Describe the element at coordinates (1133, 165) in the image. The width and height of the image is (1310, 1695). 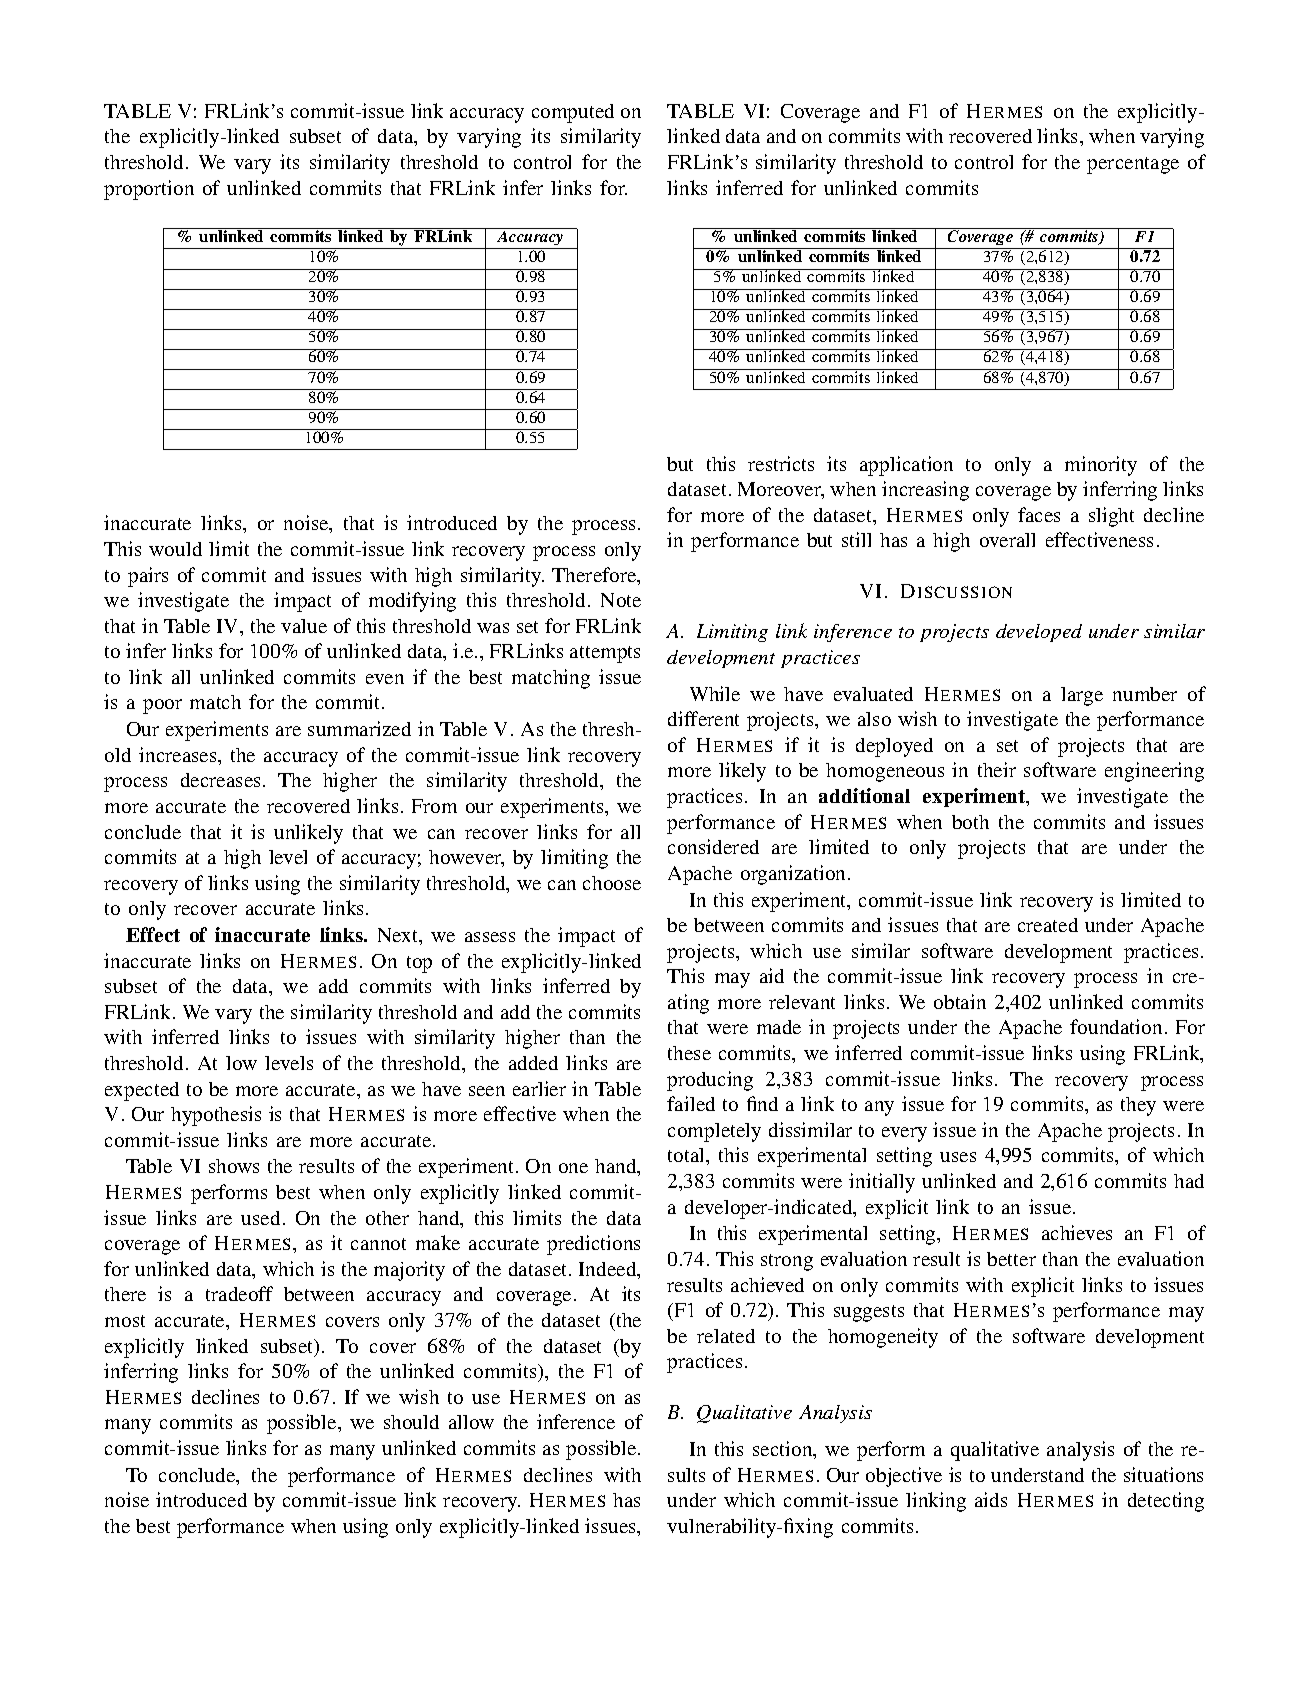
I see `percentage` at that location.
